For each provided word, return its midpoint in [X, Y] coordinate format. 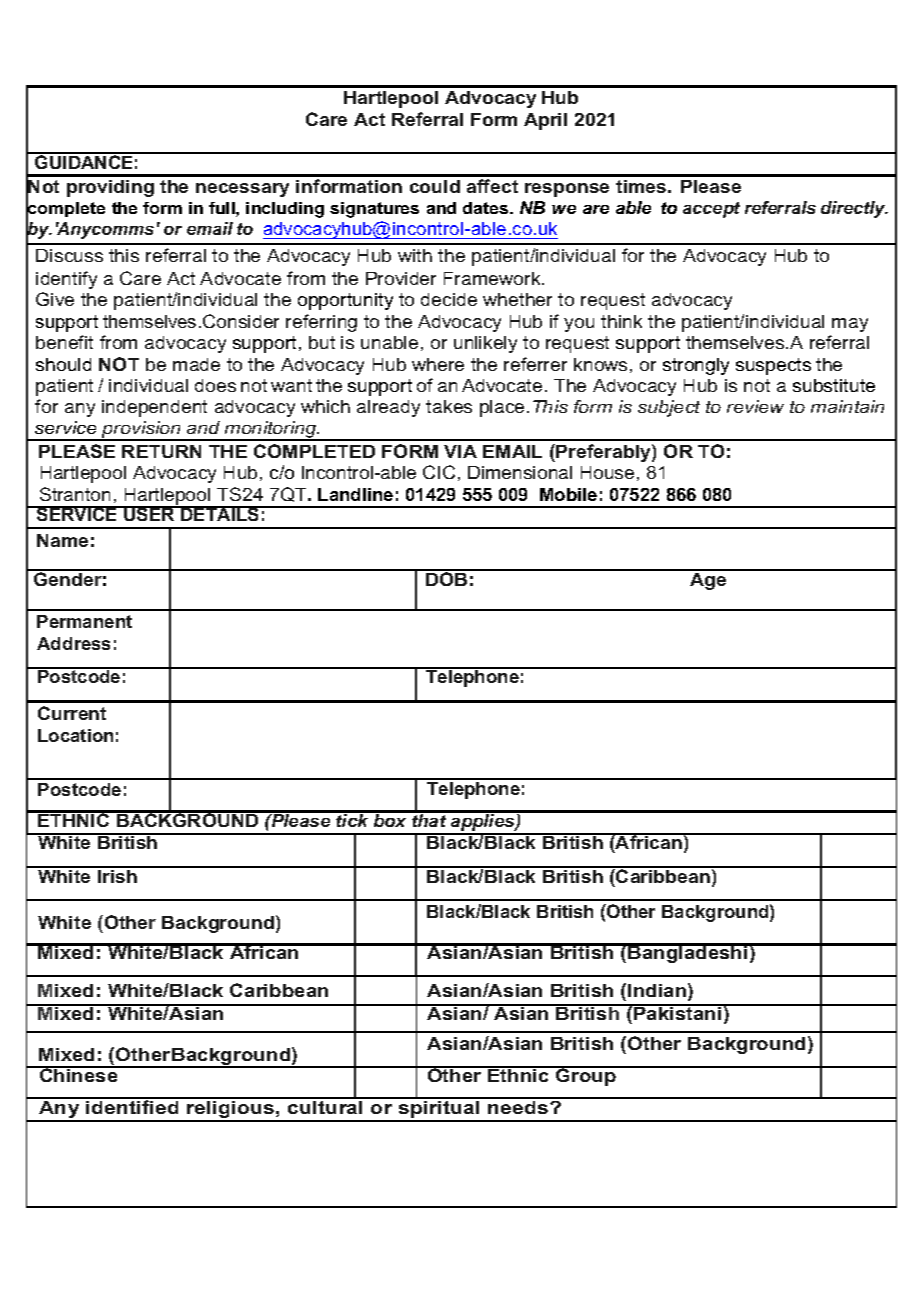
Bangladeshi [688, 953]
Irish [118, 875]
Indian [657, 990]
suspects [773, 366]
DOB [447, 578]
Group [586, 1076]
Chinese [79, 1074]
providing [110, 188]
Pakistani [678, 1012]
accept [711, 210]
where [438, 364]
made [196, 364]
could [435, 186]
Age [708, 580]
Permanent [84, 621]
